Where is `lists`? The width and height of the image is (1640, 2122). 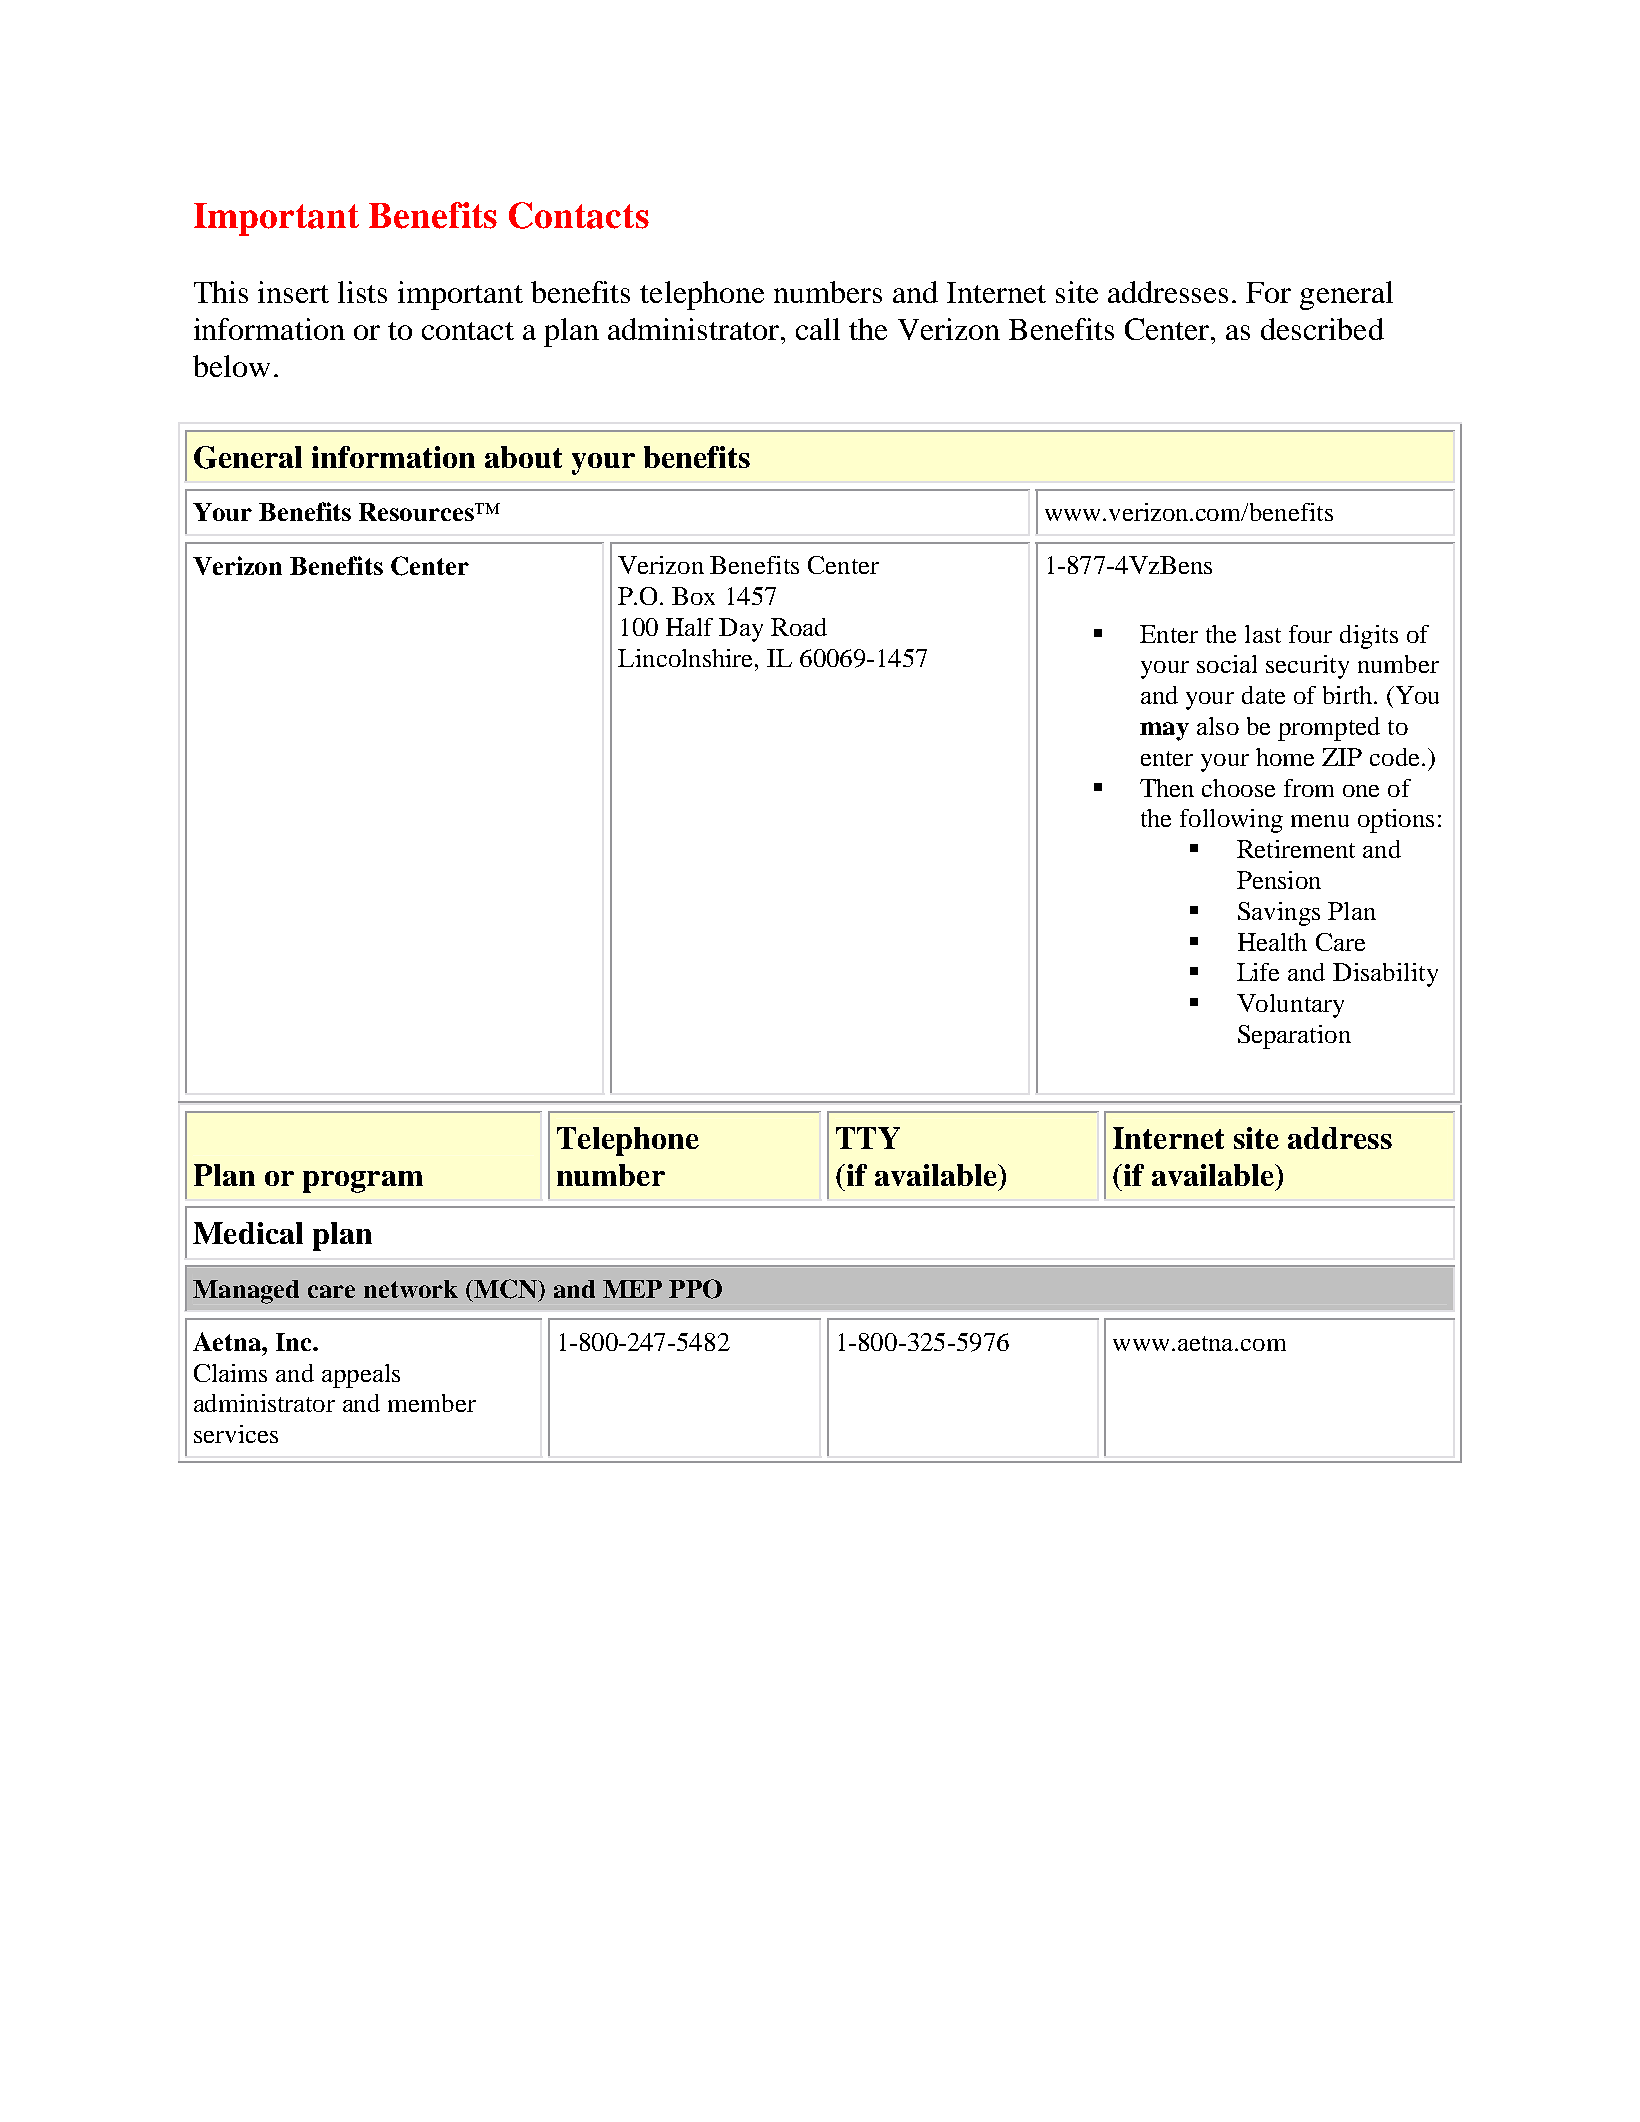
lists is located at coordinates (362, 292).
